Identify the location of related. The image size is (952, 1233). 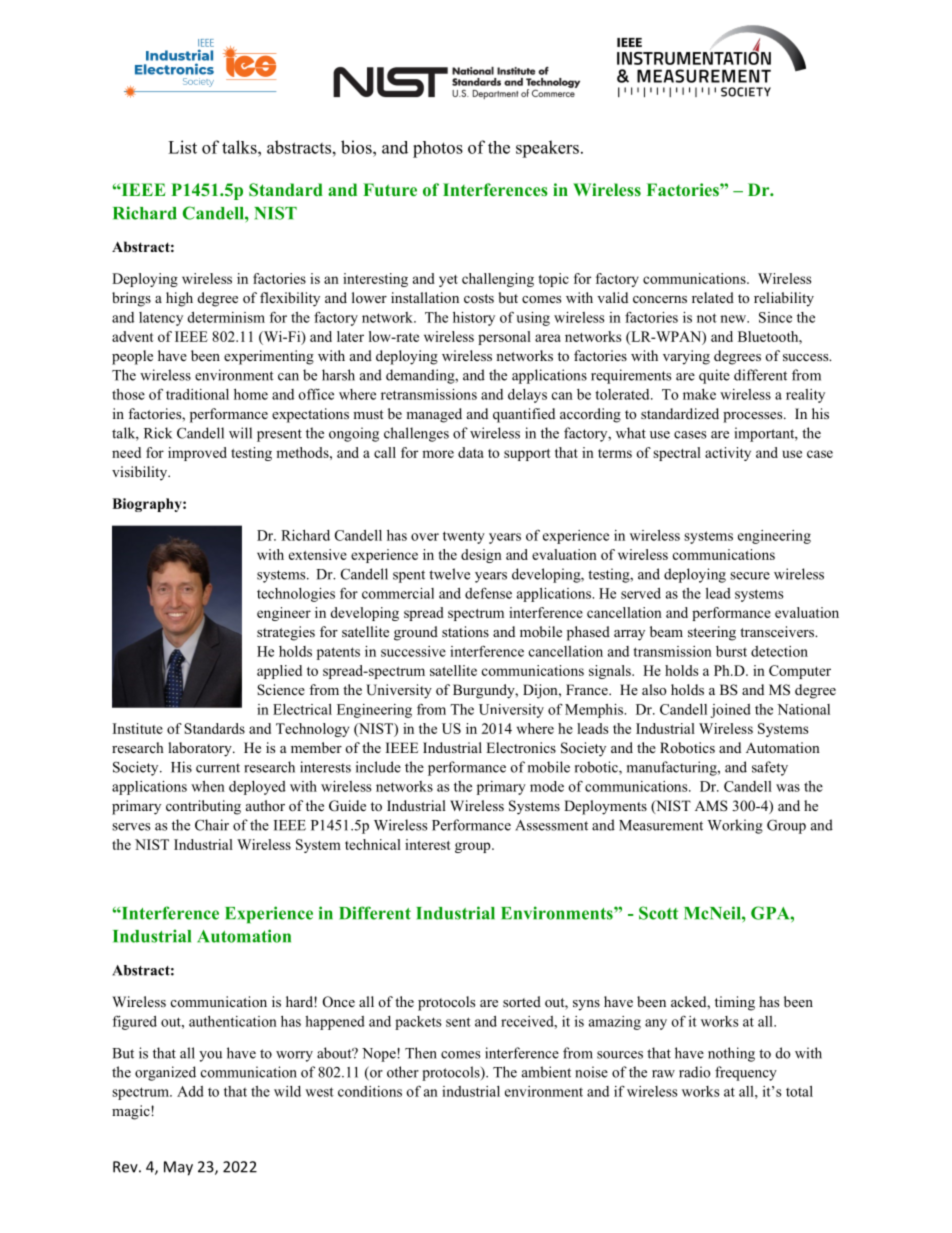
(713, 297).
